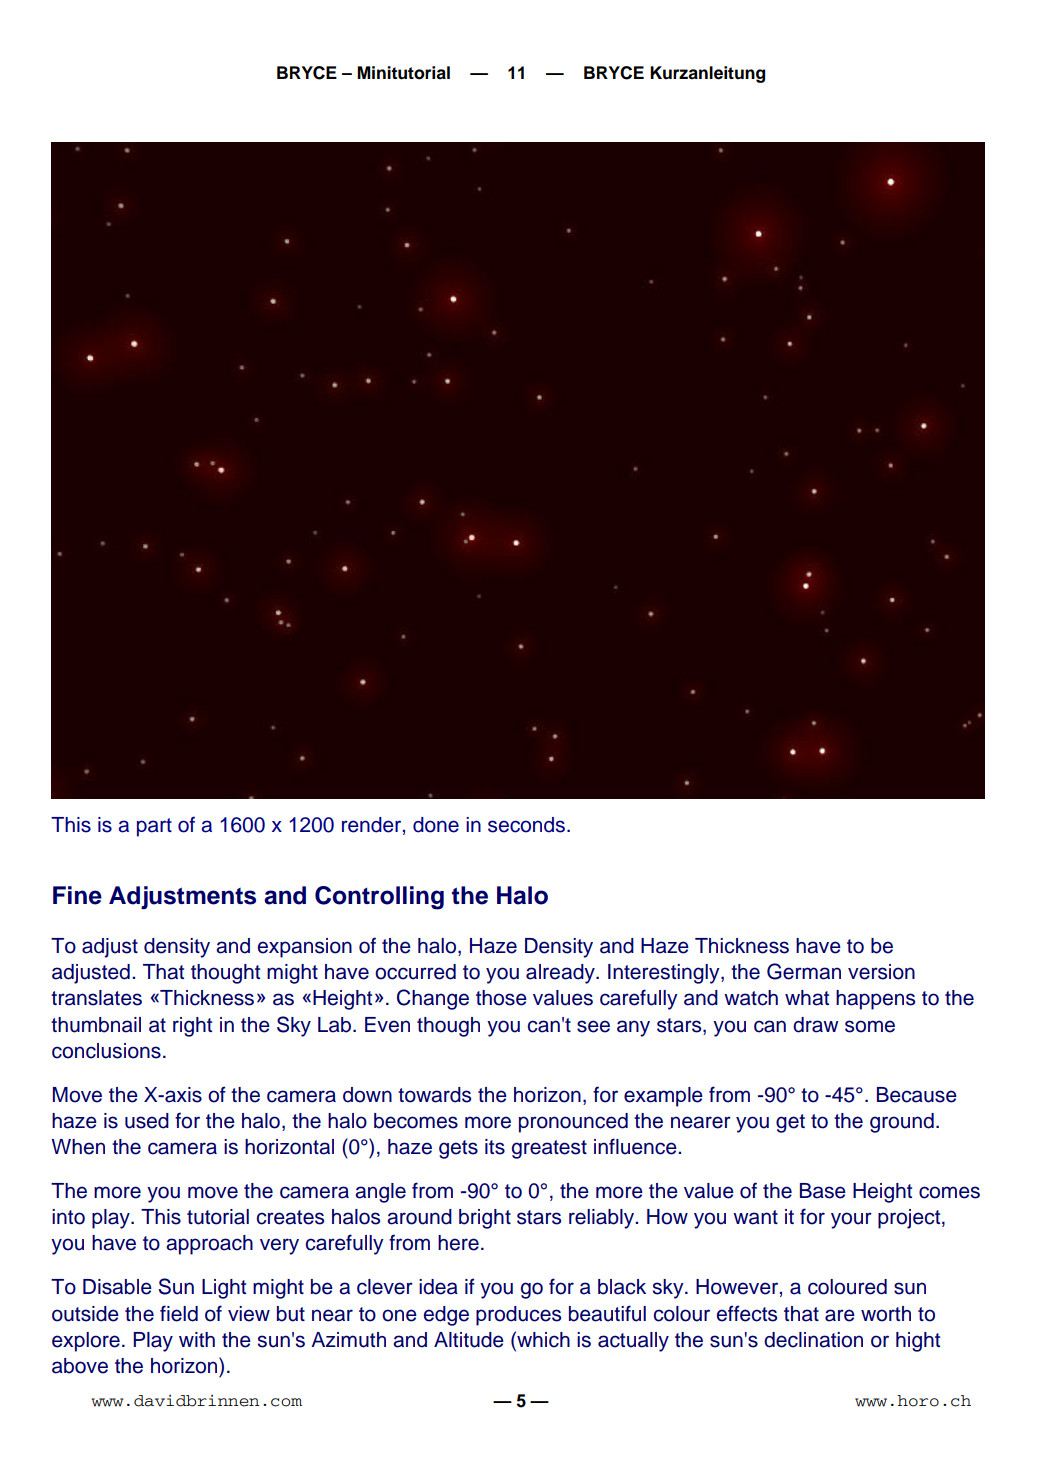  Describe the element at coordinates (804, 971) in the screenshot. I see `German` at that location.
